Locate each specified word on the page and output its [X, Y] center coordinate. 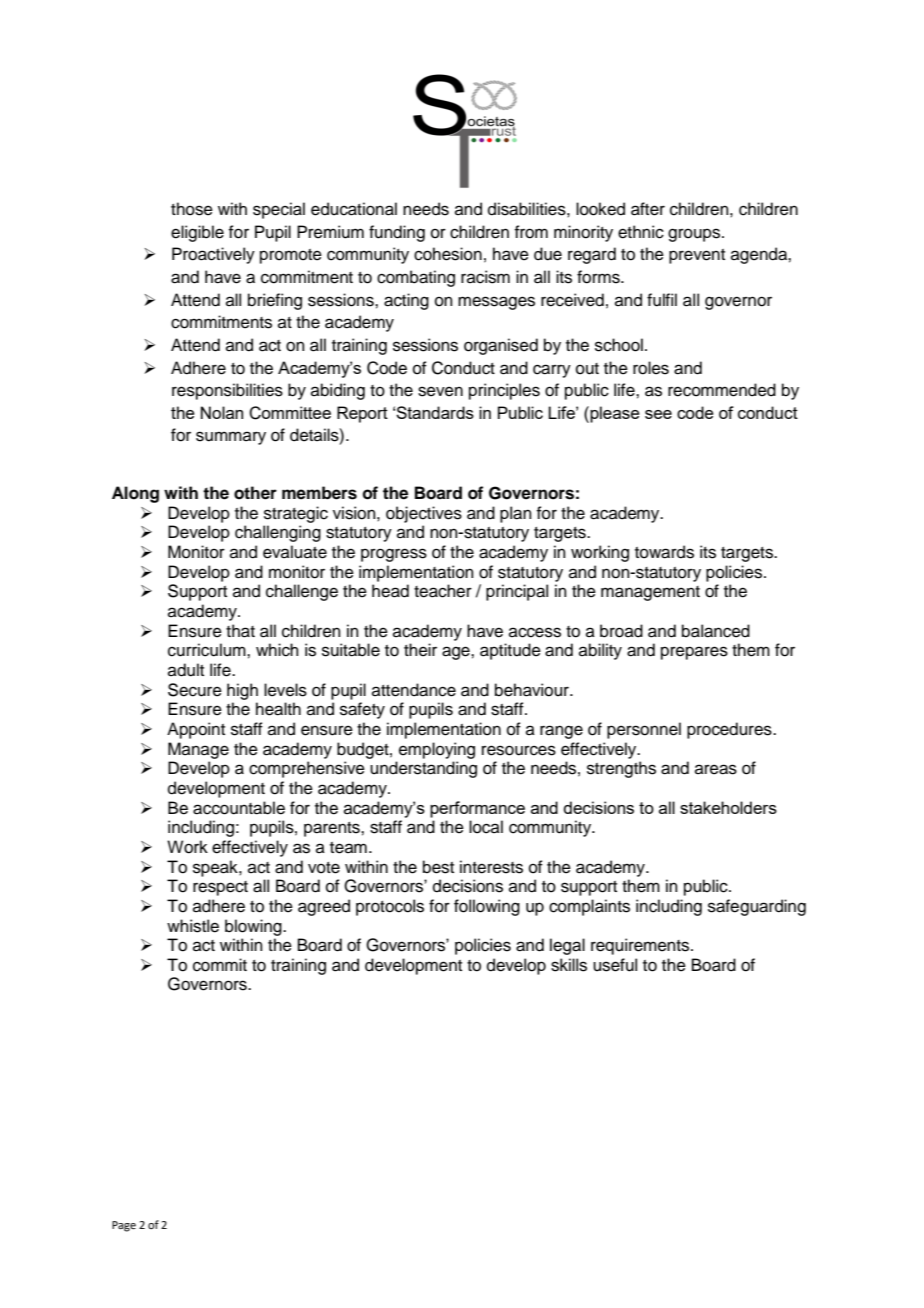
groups [695, 235]
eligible [197, 233]
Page [124, 1226]
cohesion [448, 254]
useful [615, 965]
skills [569, 965]
